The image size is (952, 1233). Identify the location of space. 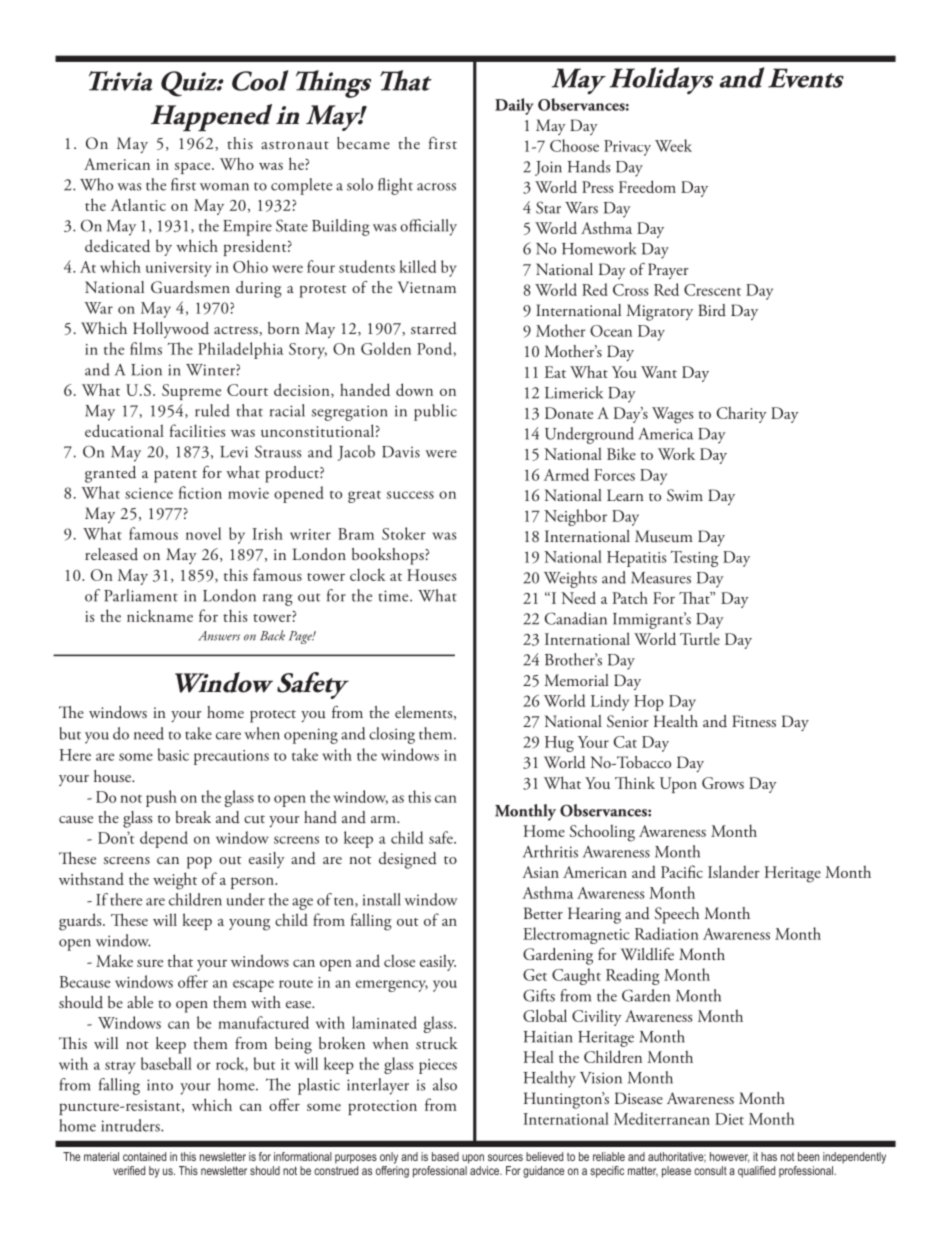
(194, 168).
